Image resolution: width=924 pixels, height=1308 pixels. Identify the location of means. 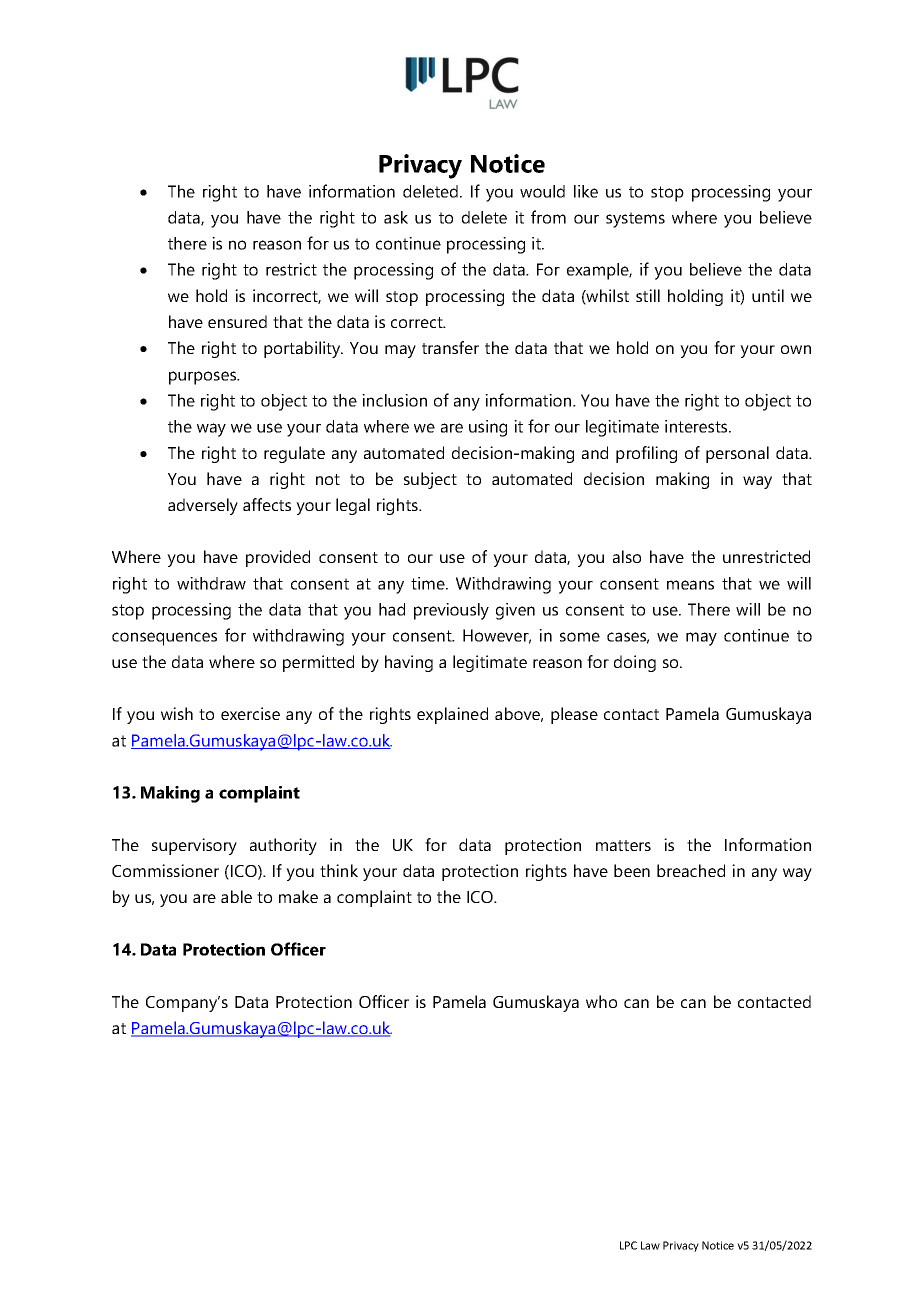
(690, 585).
